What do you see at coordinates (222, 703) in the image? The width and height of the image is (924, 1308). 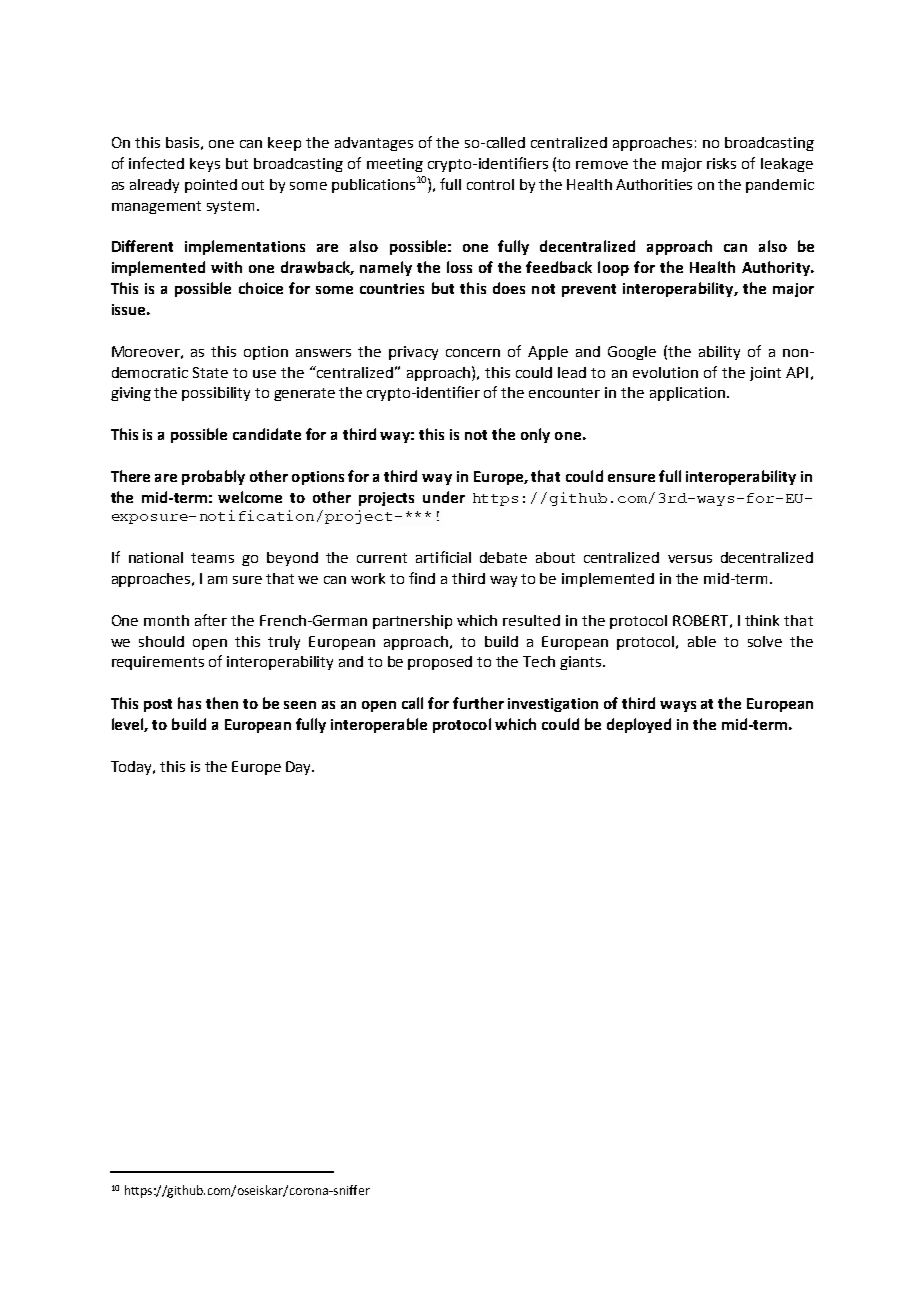 I see `then` at bounding box center [222, 703].
